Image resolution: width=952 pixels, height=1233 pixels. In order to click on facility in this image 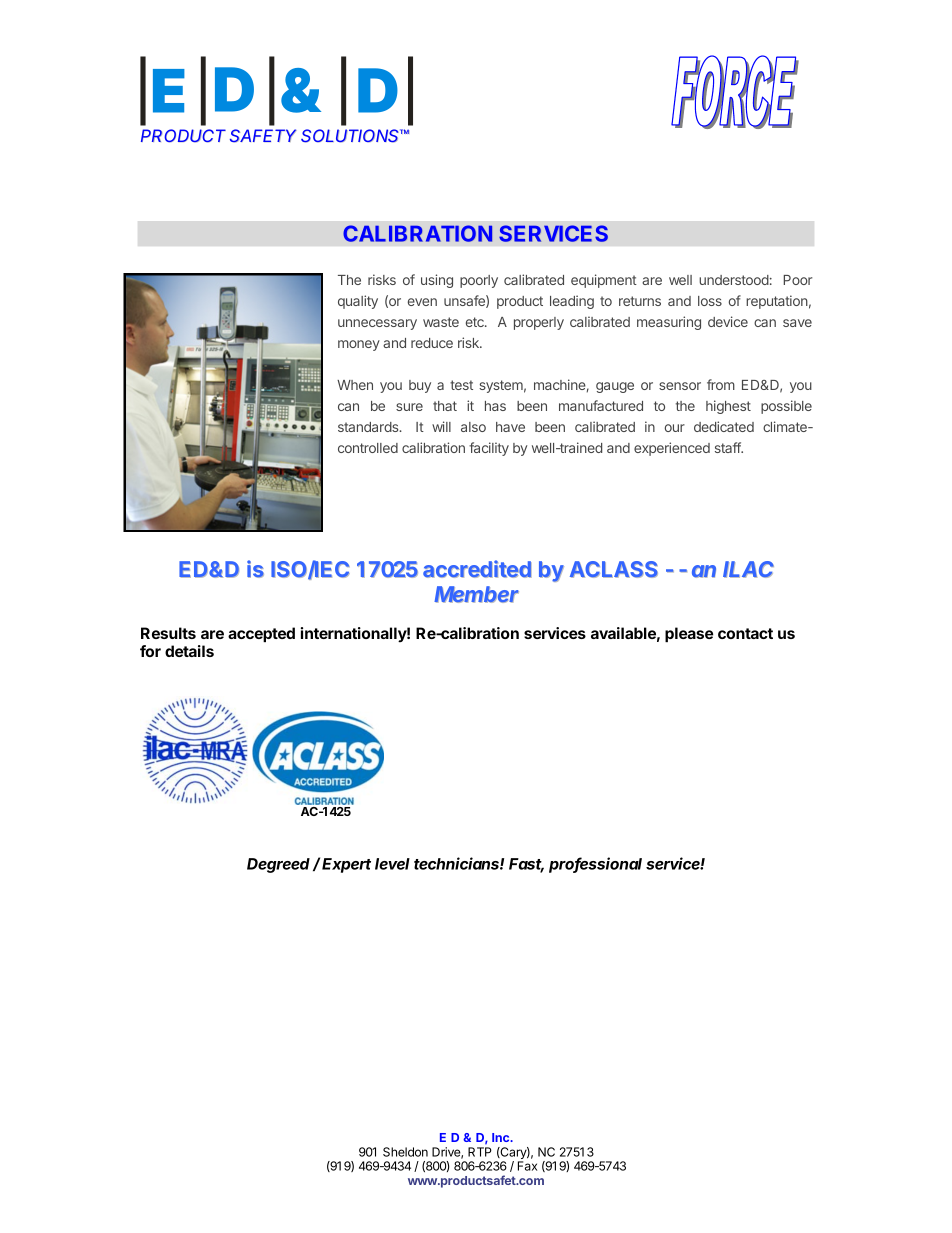, I will do `click(489, 449)`.
